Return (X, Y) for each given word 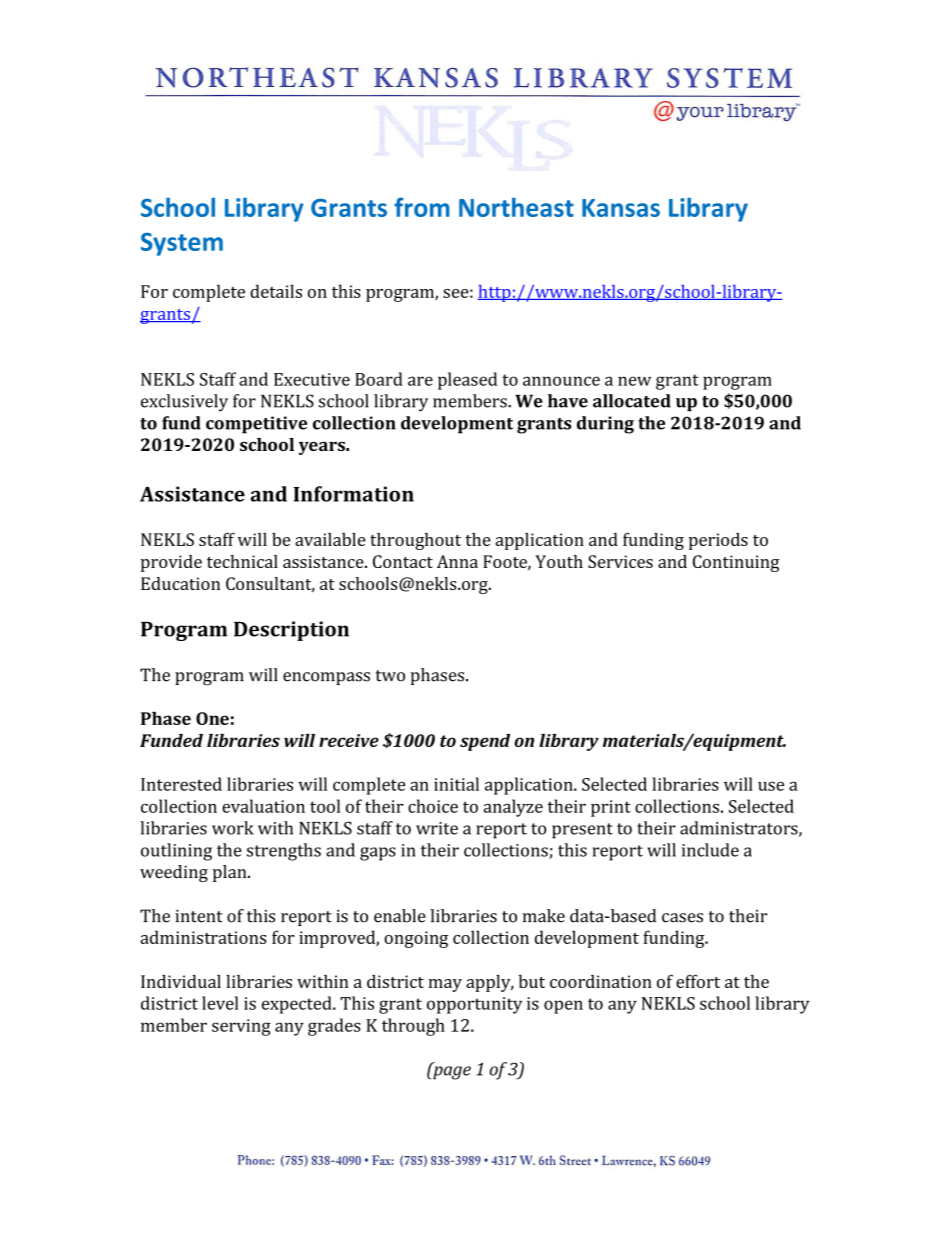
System (182, 244)
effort (698, 981)
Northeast (516, 207)
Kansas (621, 208)
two (390, 676)
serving (241, 1027)
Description (291, 631)
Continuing (736, 563)
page (451, 1072)
